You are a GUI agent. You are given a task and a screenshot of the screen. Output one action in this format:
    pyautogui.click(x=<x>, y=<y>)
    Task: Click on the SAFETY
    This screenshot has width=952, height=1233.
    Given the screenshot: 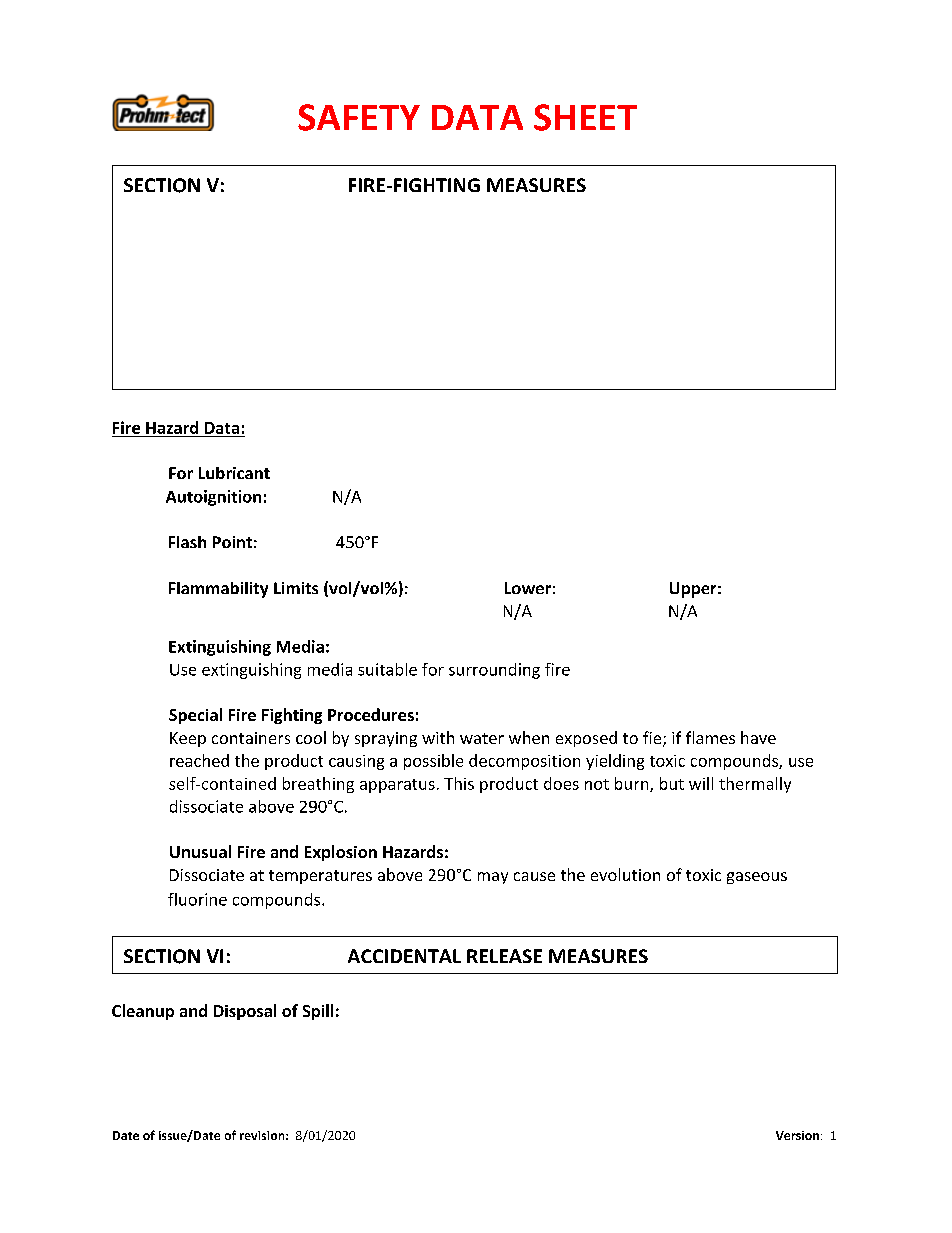 What is the action you would take?
    pyautogui.click(x=359, y=117)
